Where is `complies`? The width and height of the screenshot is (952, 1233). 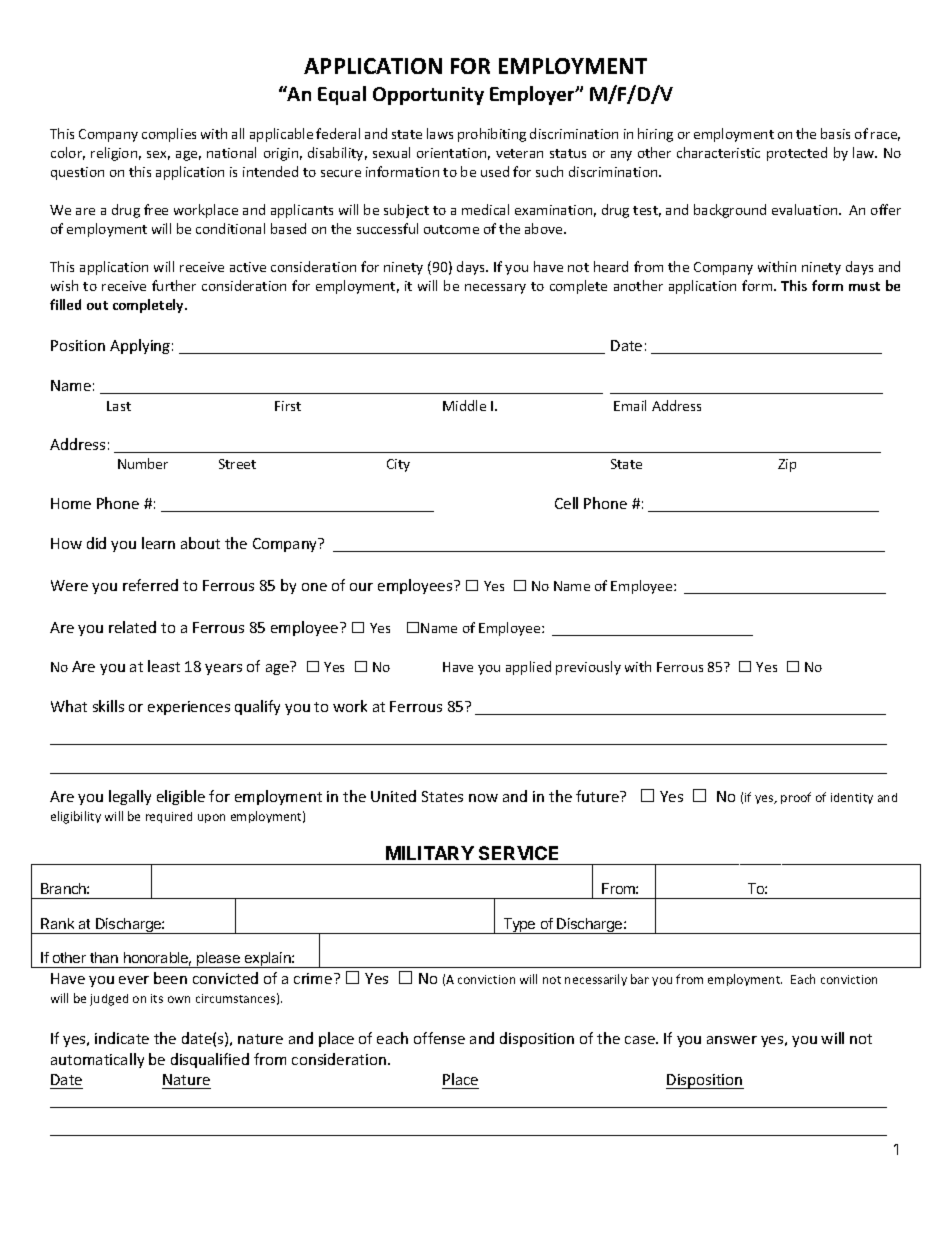
complies is located at coordinates (169, 135).
